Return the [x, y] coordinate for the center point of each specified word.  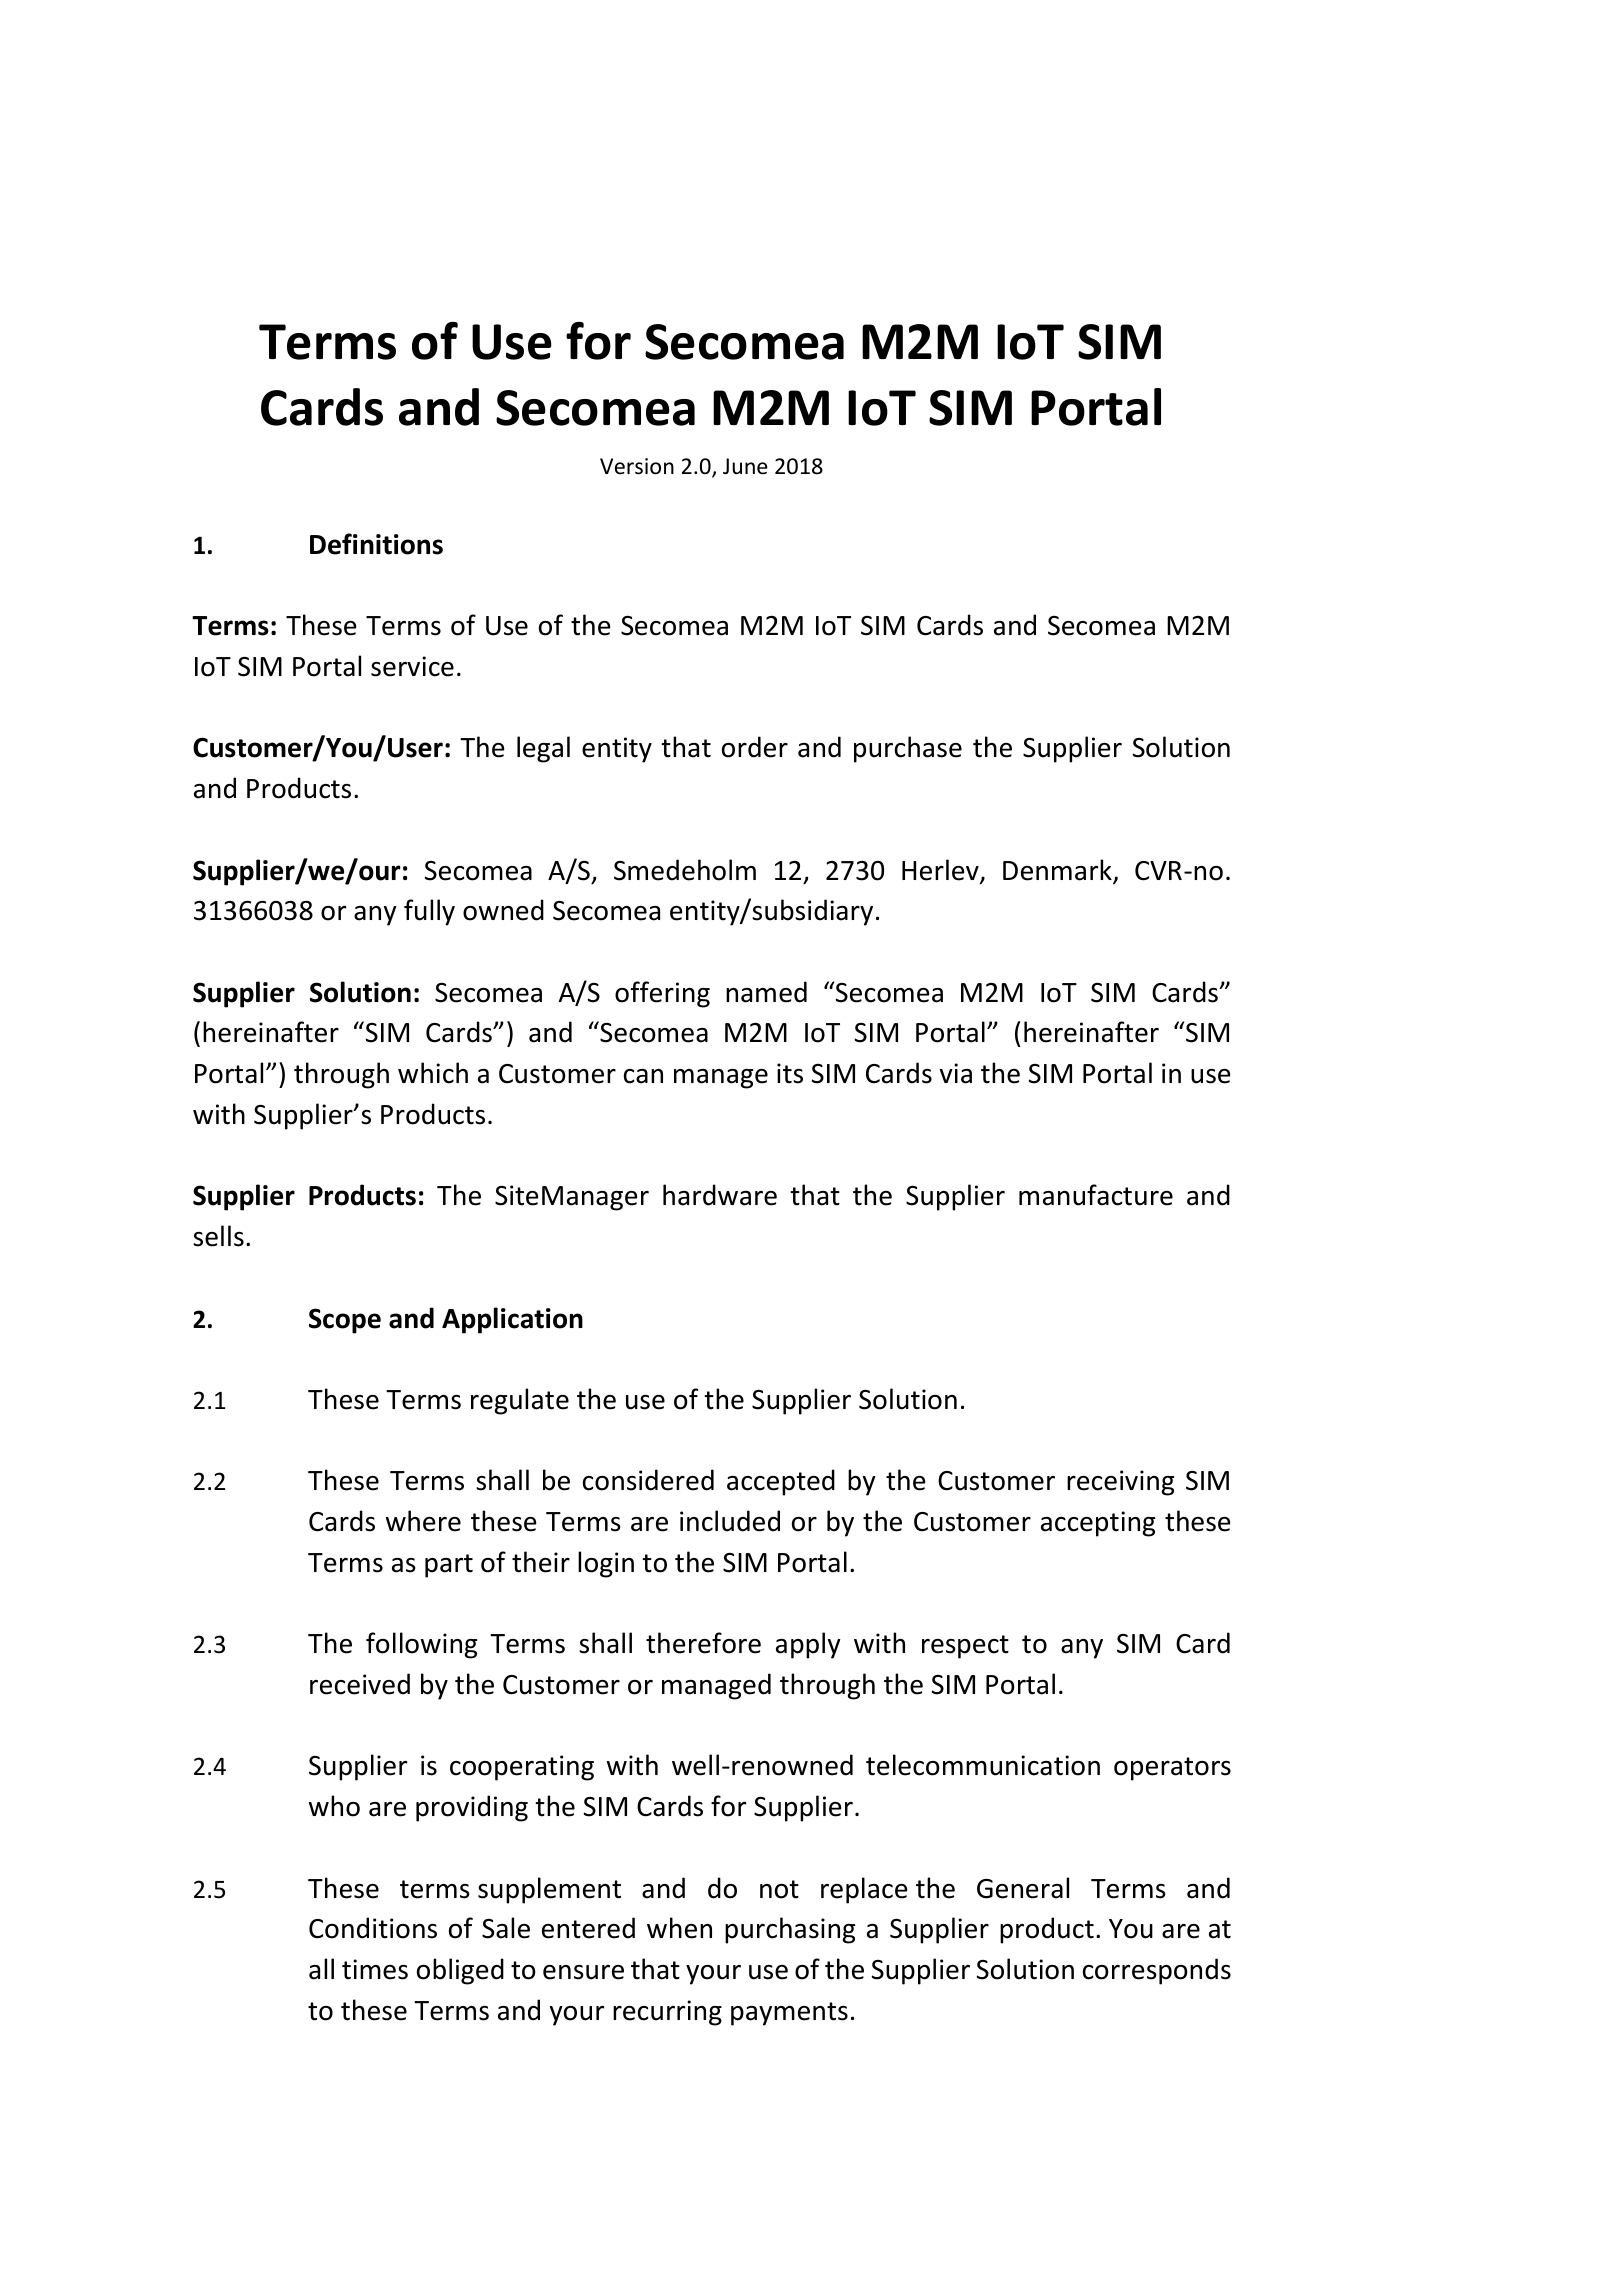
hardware [720, 1195]
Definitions [376, 544]
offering [662, 994]
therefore [703, 1643]
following [421, 1645]
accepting [1098, 1524]
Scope [345, 1321]
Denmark [1058, 871]
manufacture [1096, 1195]
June [745, 466]
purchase [908, 749]
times [375, 1969]
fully [429, 912]
